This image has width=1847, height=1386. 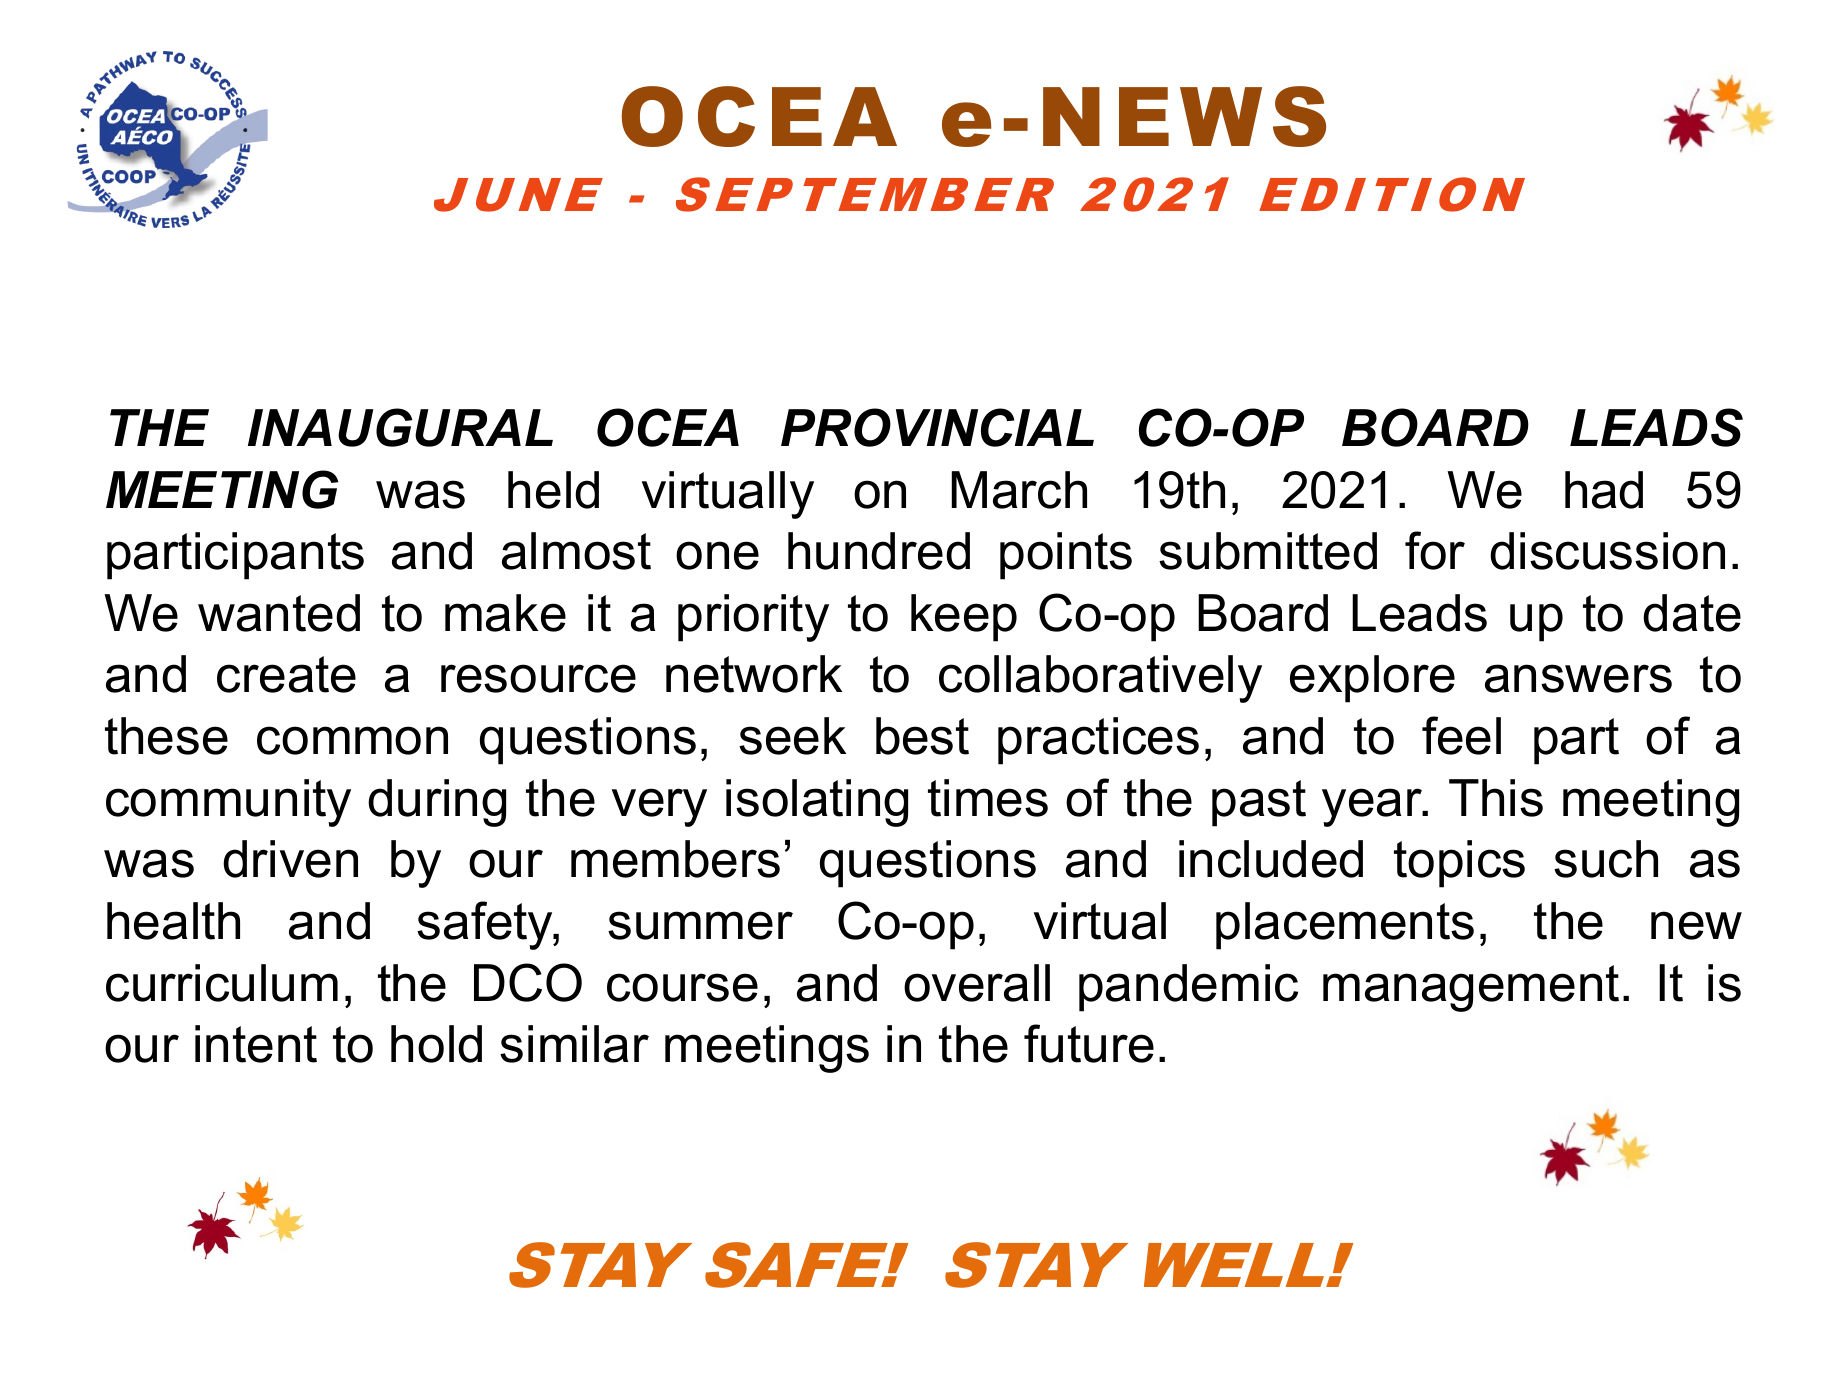 I want to click on best, so click(x=922, y=736).
